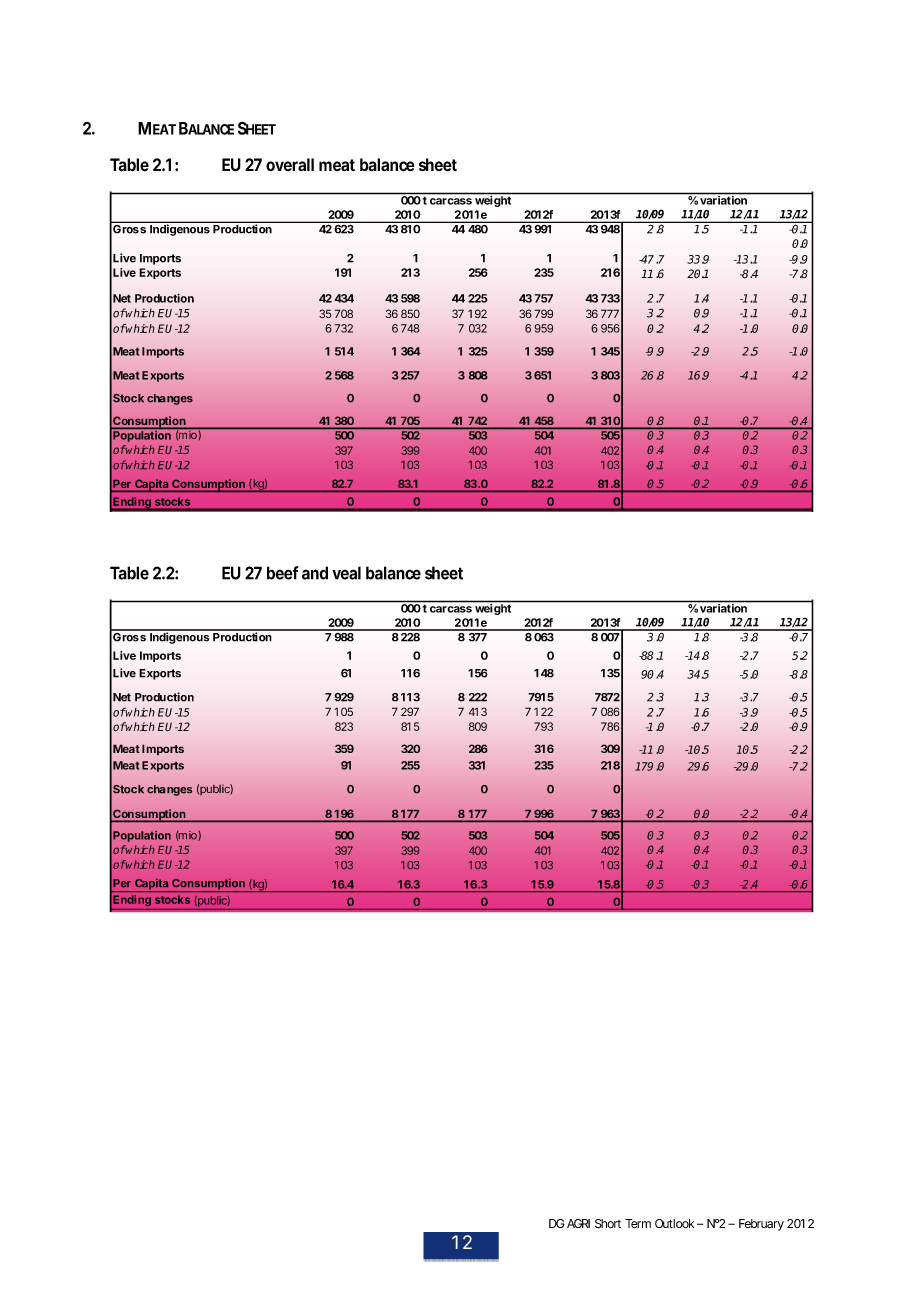  Describe the element at coordinates (761, 1225) in the screenshot. I see `February` at that location.
